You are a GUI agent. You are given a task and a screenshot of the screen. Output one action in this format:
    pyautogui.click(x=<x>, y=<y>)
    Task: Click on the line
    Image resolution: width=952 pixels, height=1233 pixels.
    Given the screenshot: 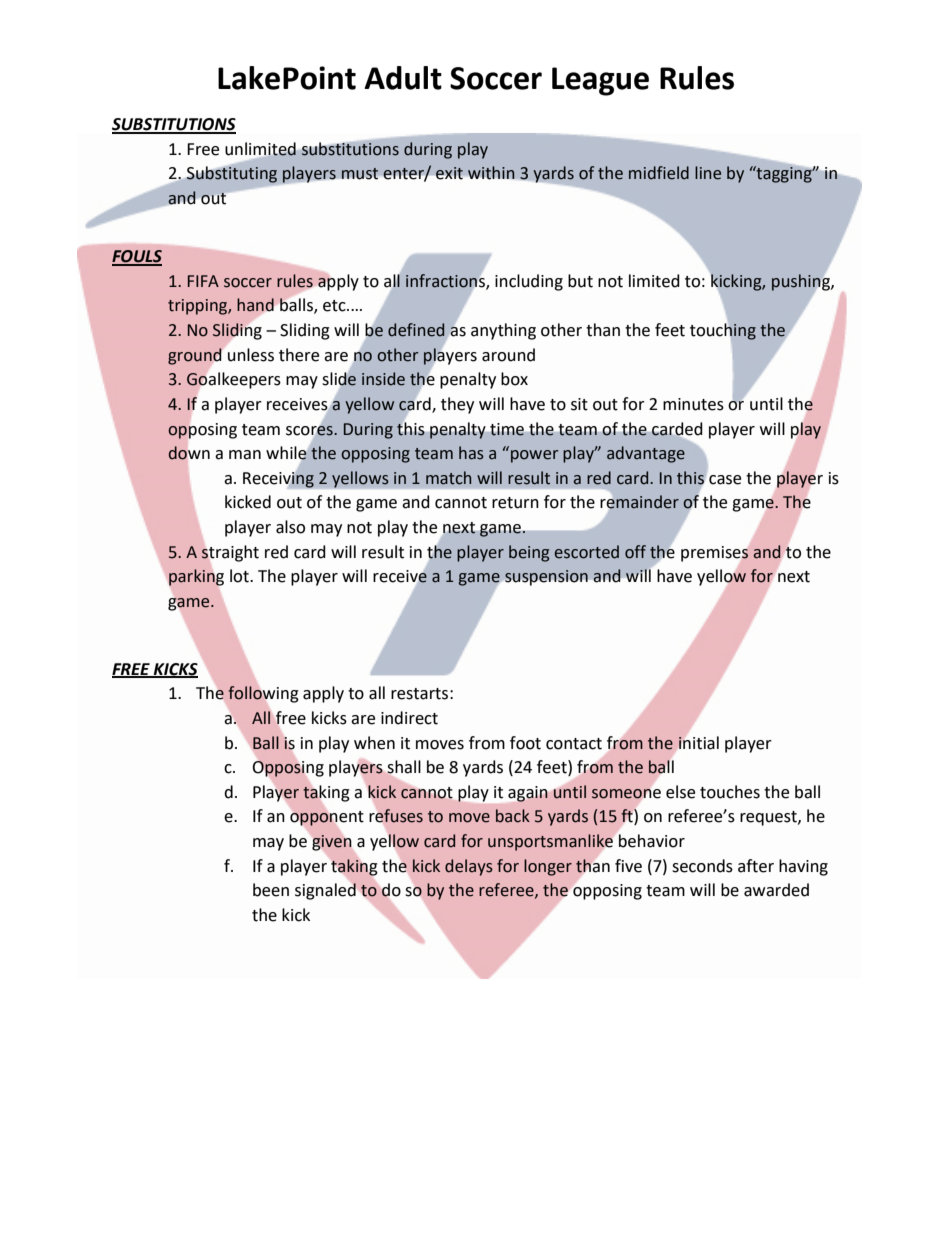 What is the action you would take?
    pyautogui.click(x=708, y=173)
